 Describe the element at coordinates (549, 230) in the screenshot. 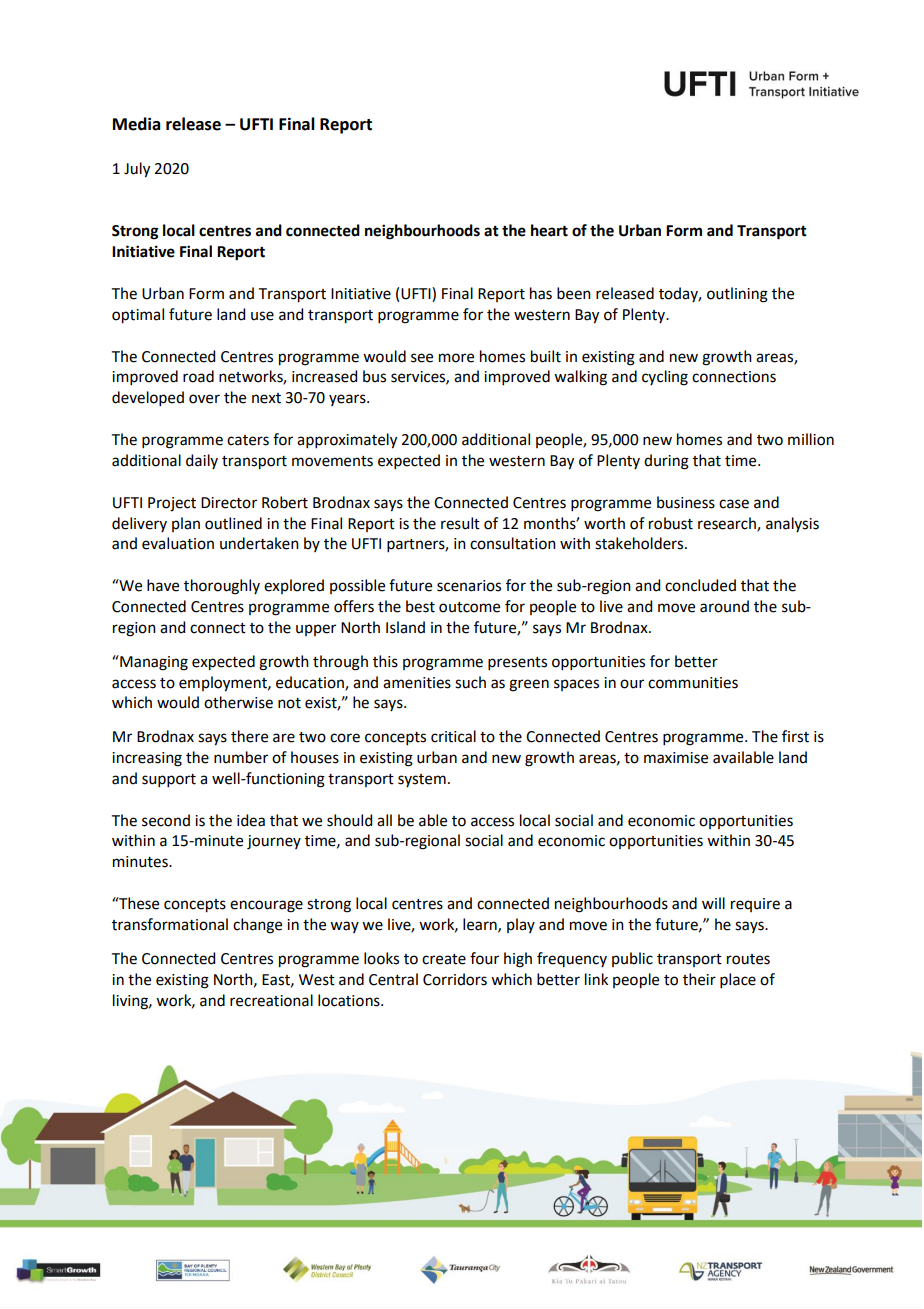

I see `heart` at that location.
